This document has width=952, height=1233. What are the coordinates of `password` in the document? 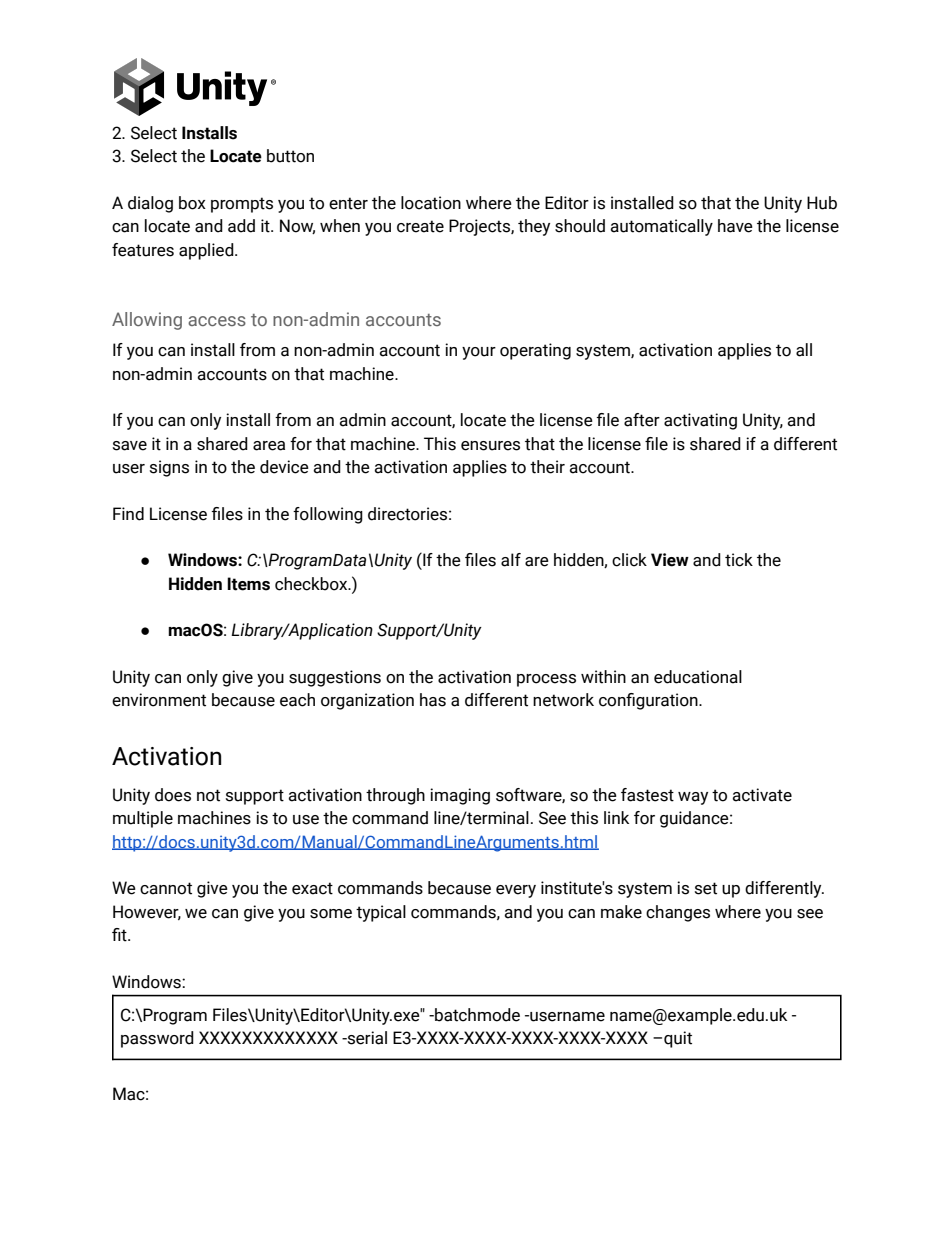 It's located at (157, 1039).
